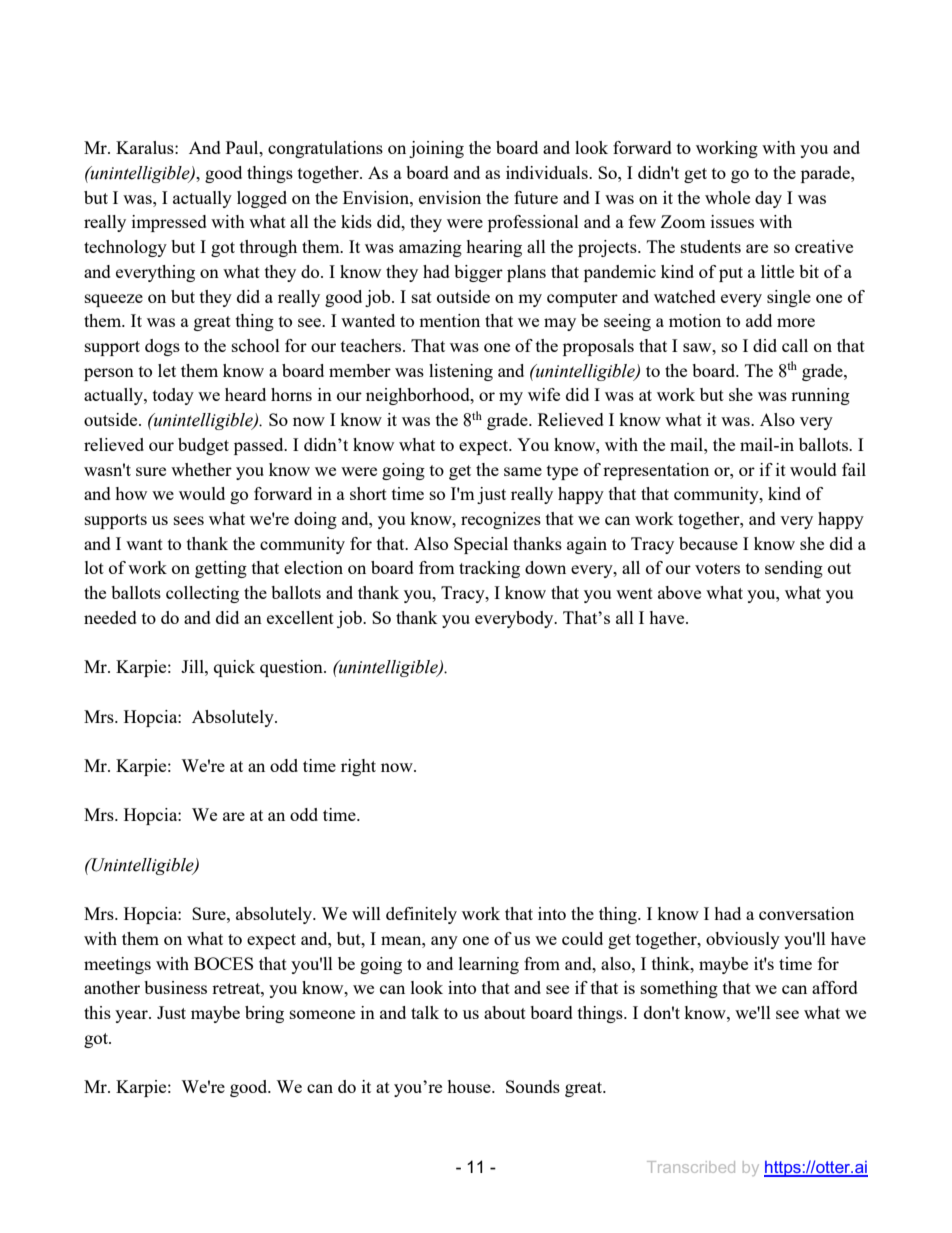 Image resolution: width=952 pixels, height=1233 pixels. I want to click on whole, so click(727, 197).
